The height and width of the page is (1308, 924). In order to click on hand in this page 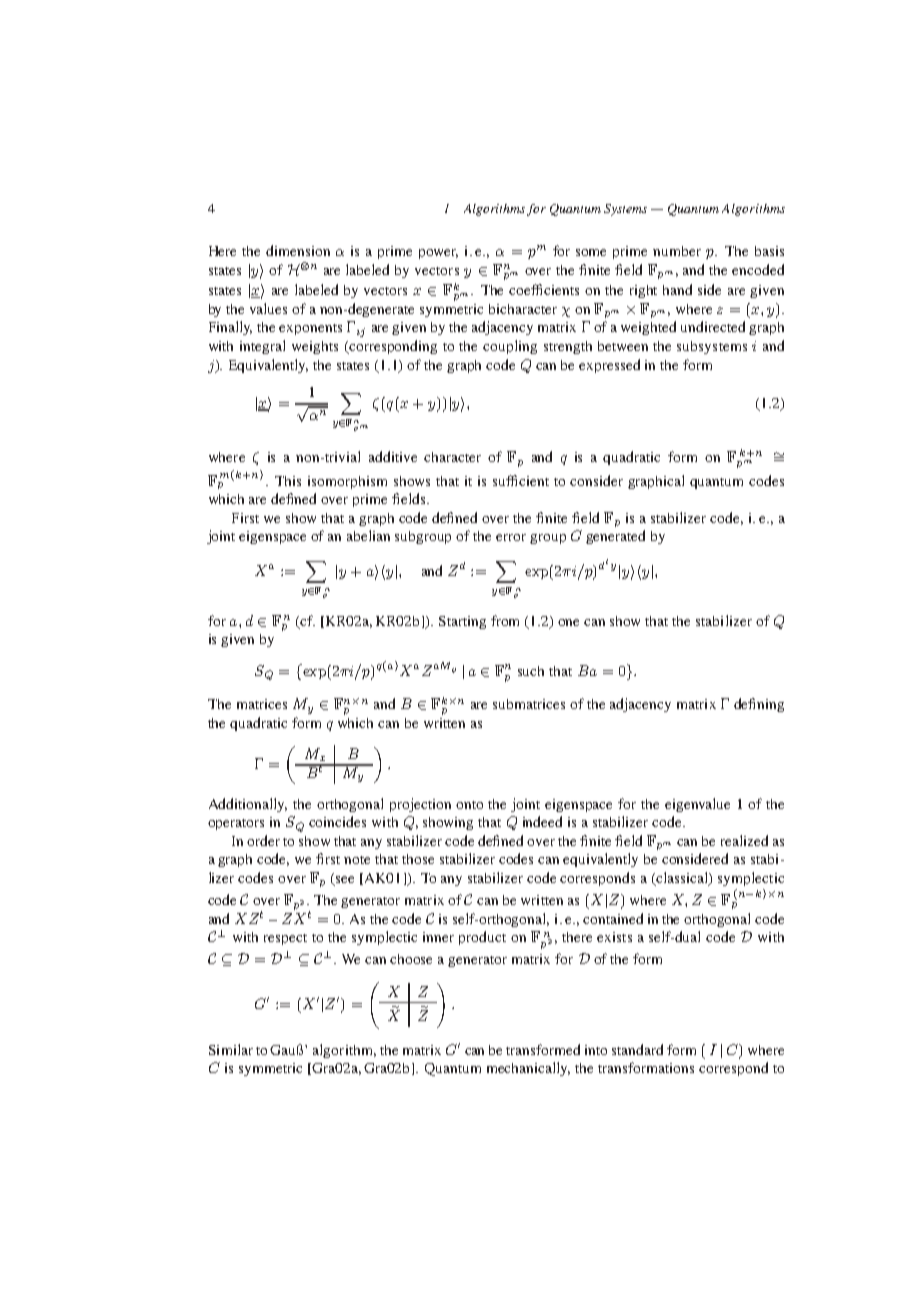, I will do `click(677, 289)`.
